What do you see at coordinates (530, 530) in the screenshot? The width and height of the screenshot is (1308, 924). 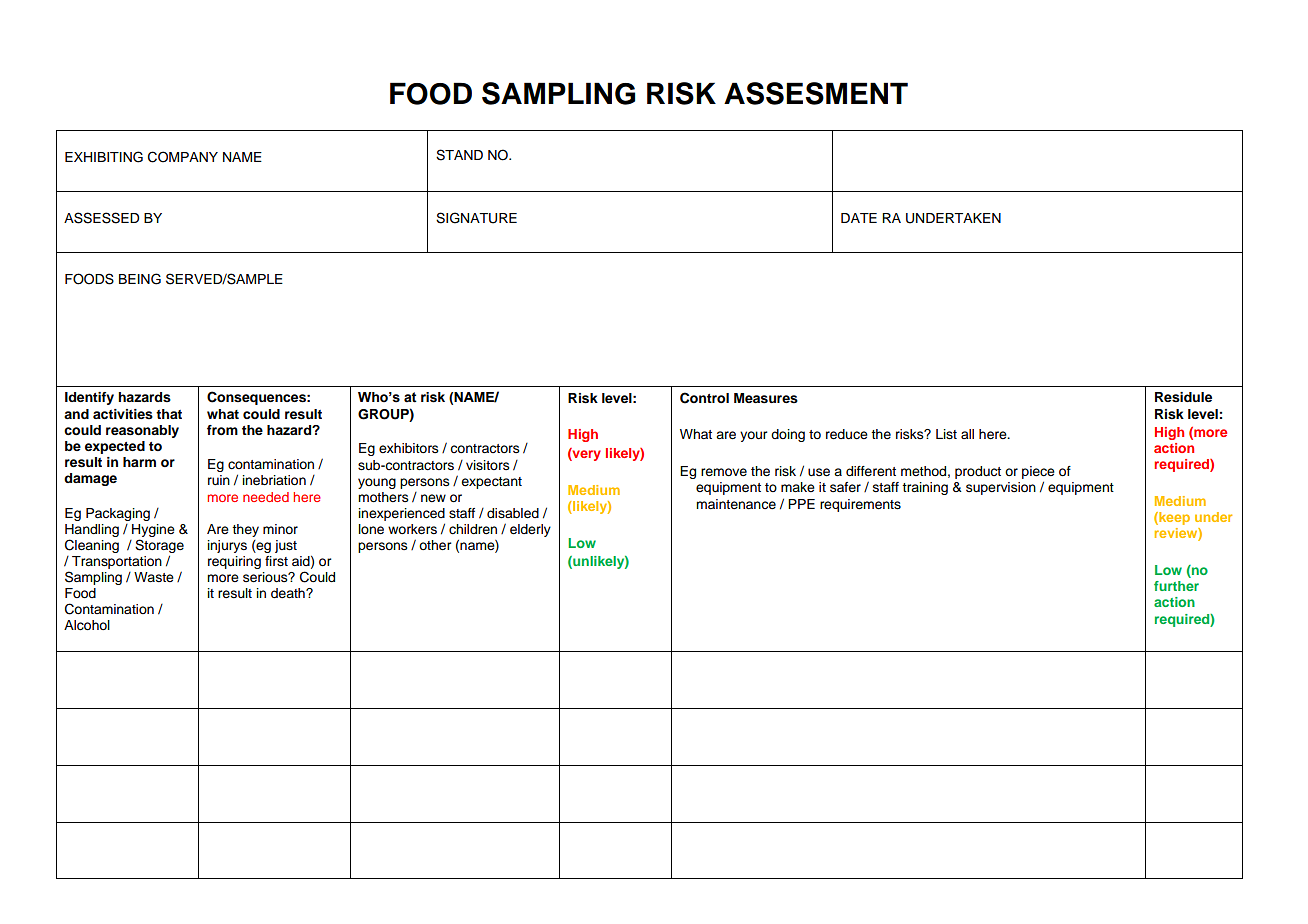 I see `elderly` at bounding box center [530, 530].
